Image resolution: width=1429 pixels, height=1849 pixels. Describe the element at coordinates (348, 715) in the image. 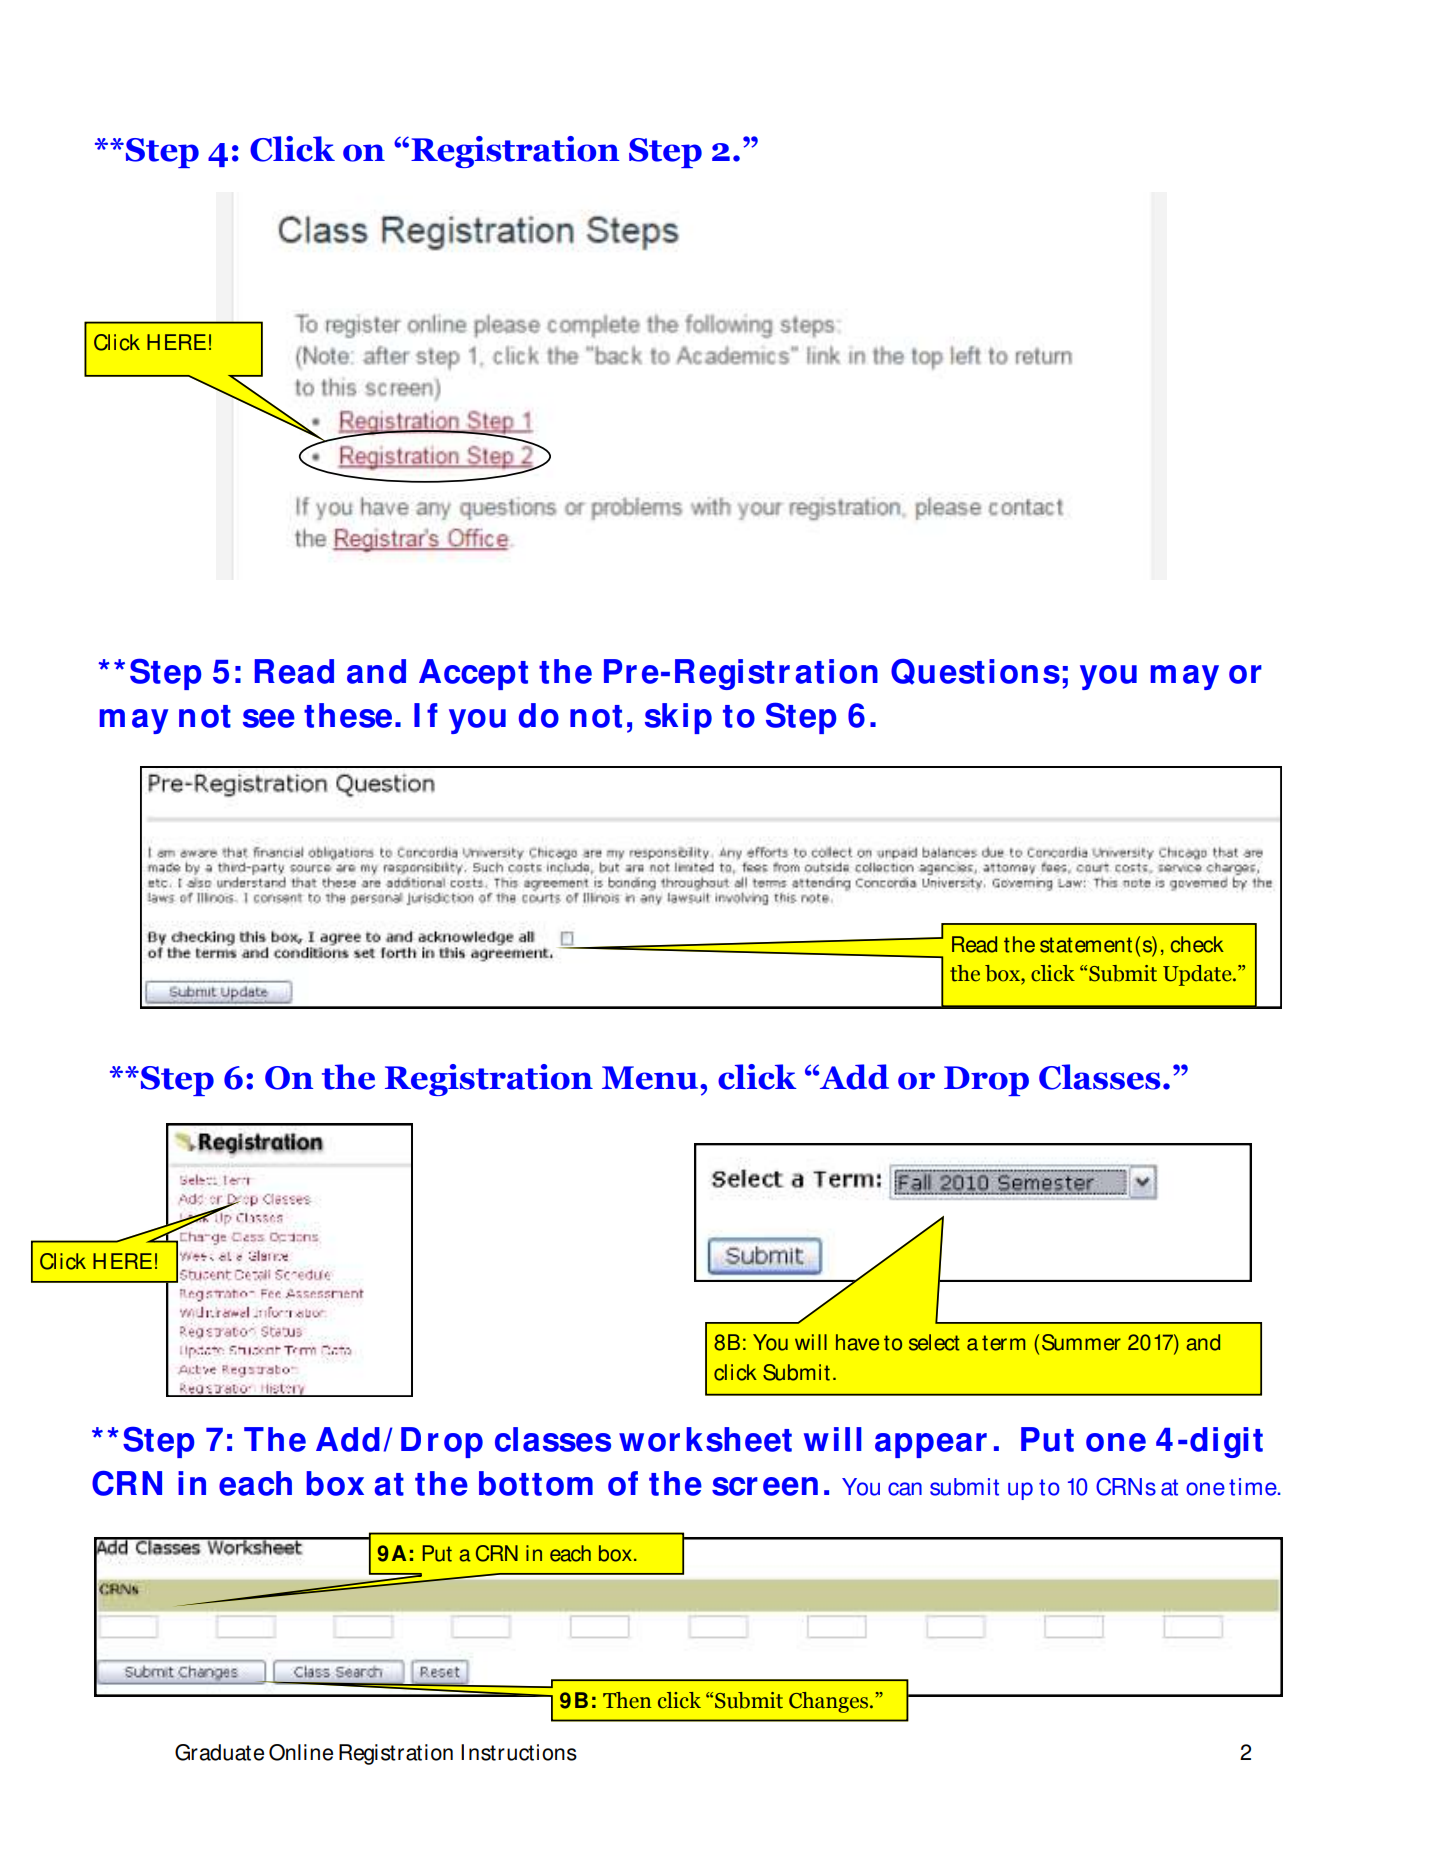

I see `these` at that location.
